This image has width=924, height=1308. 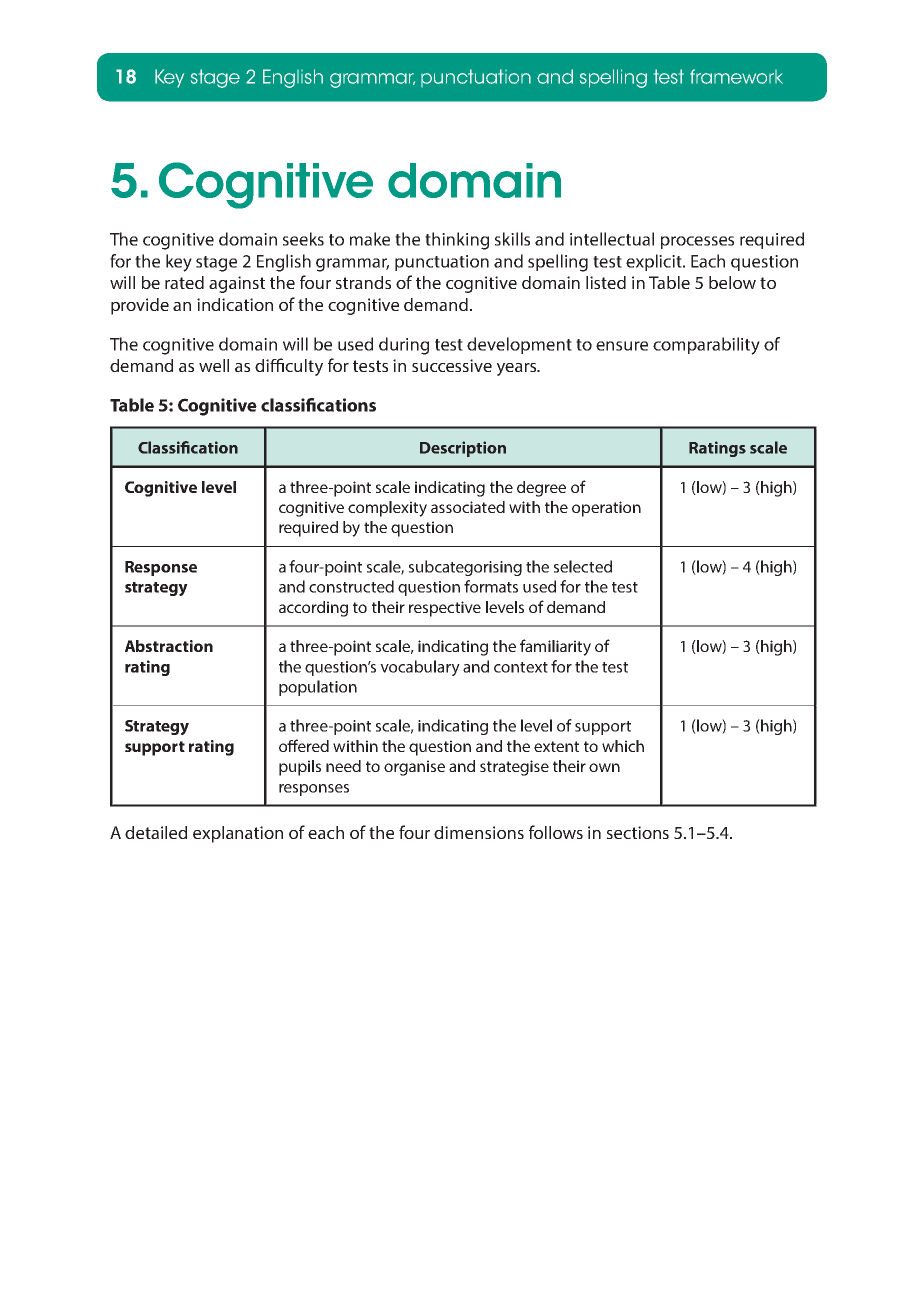 What do you see at coordinates (214, 365) in the image?
I see `well` at bounding box center [214, 365].
